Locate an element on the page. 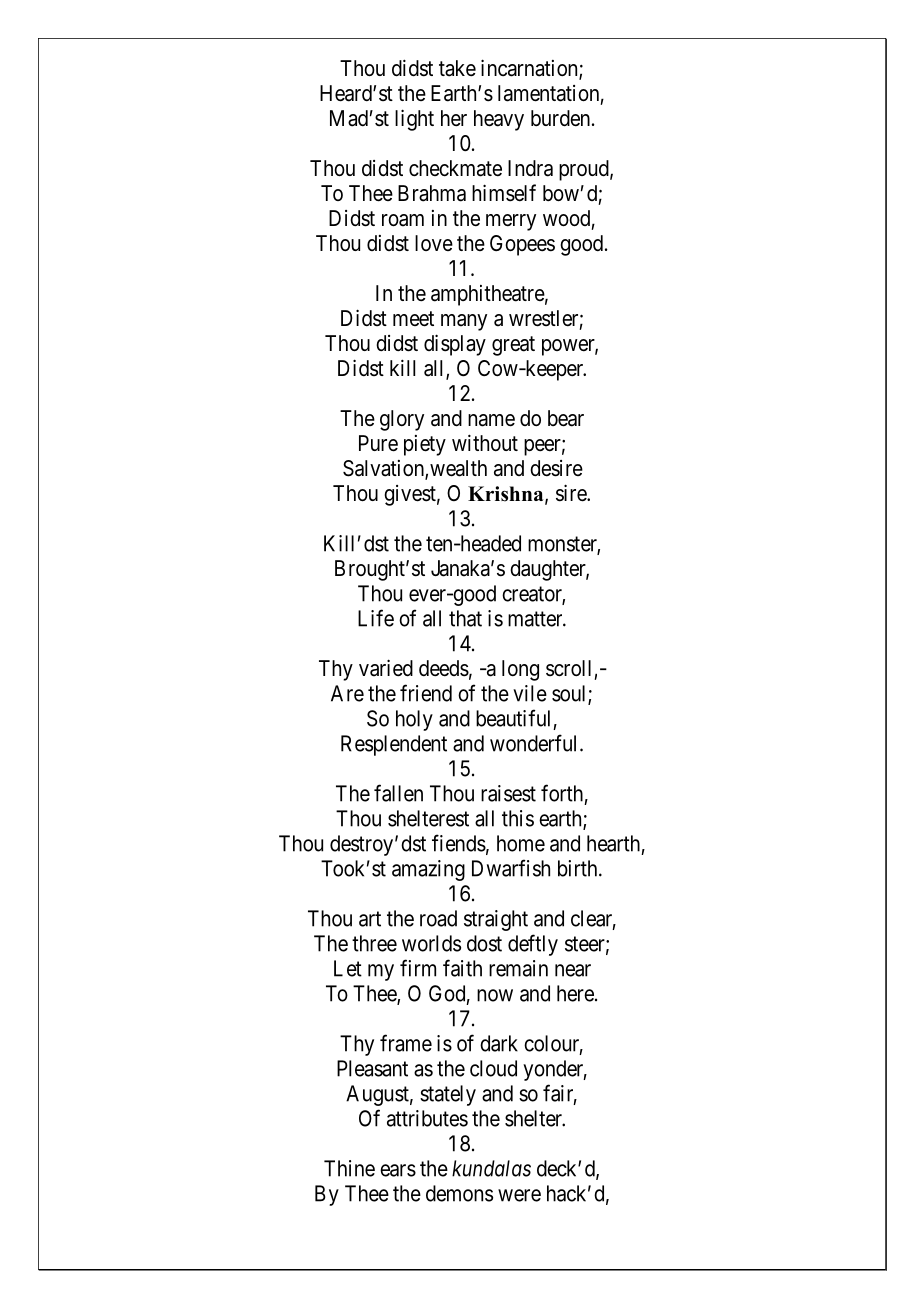 This image has width=924, height=1308. deftly is located at coordinates (533, 945).
